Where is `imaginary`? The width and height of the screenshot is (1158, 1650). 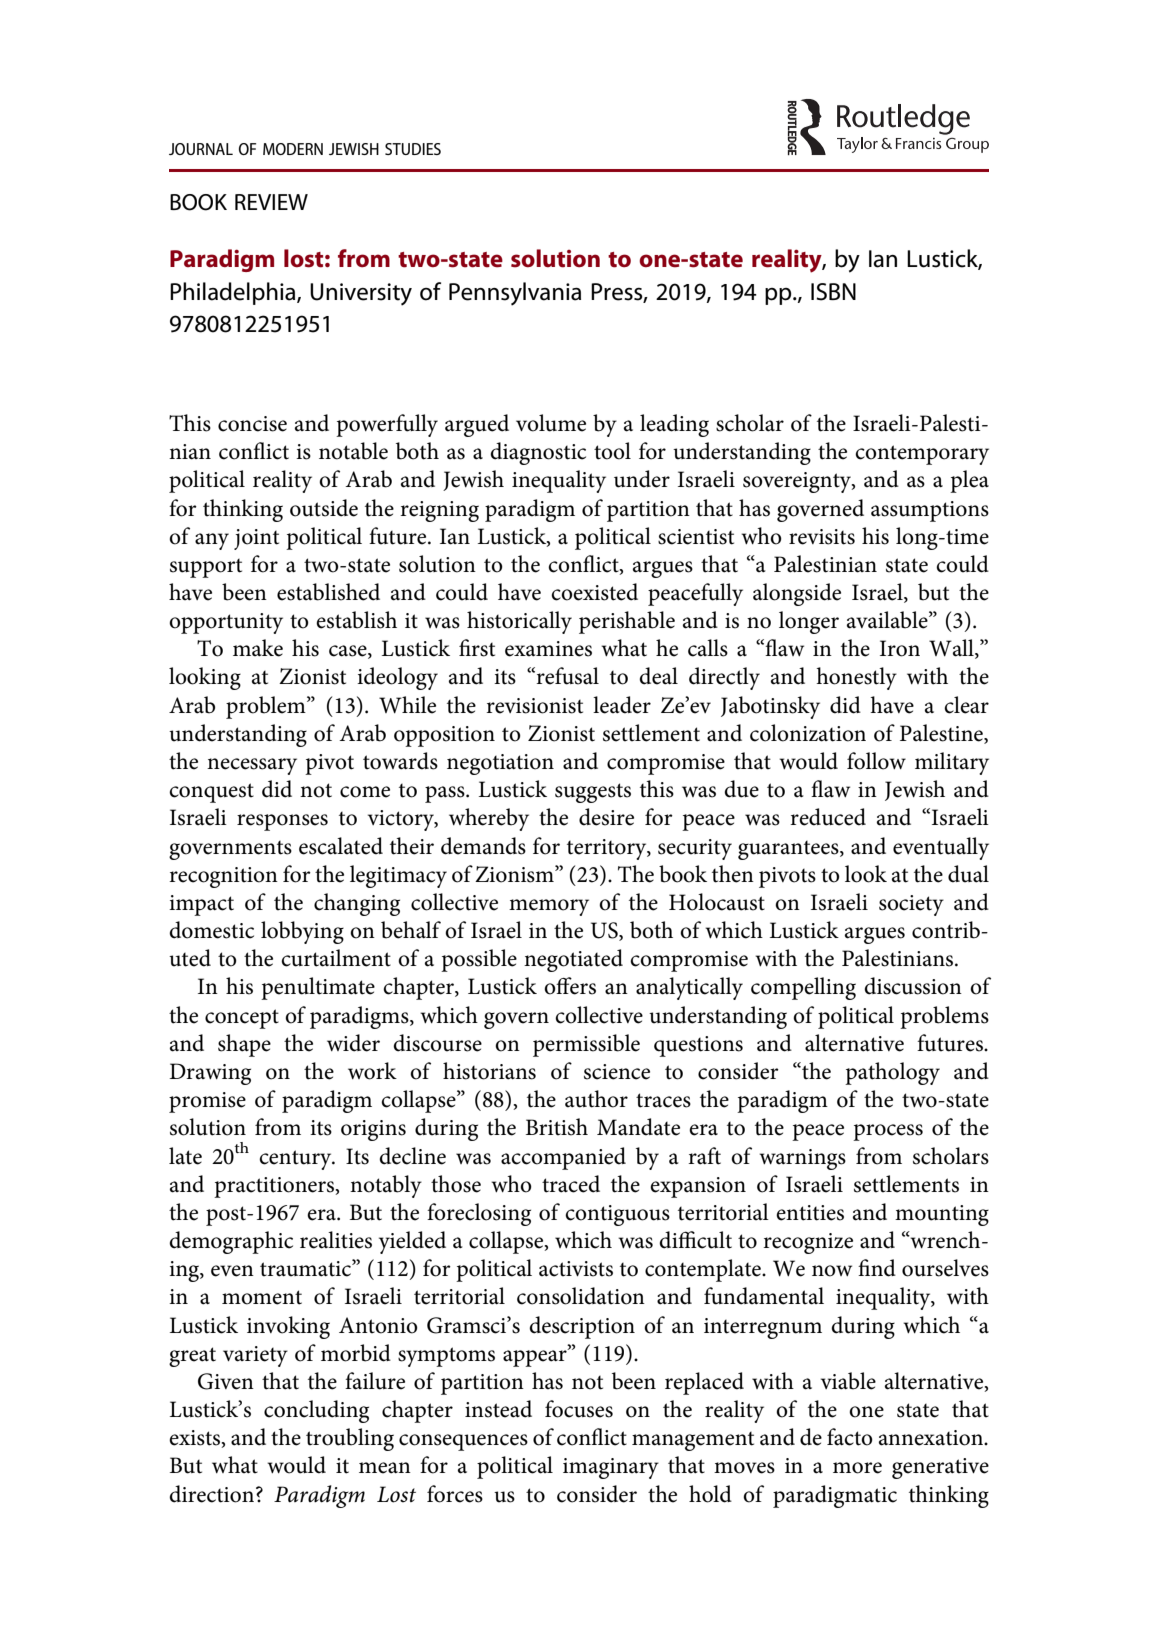
imaginary is located at coordinates (611, 1468).
